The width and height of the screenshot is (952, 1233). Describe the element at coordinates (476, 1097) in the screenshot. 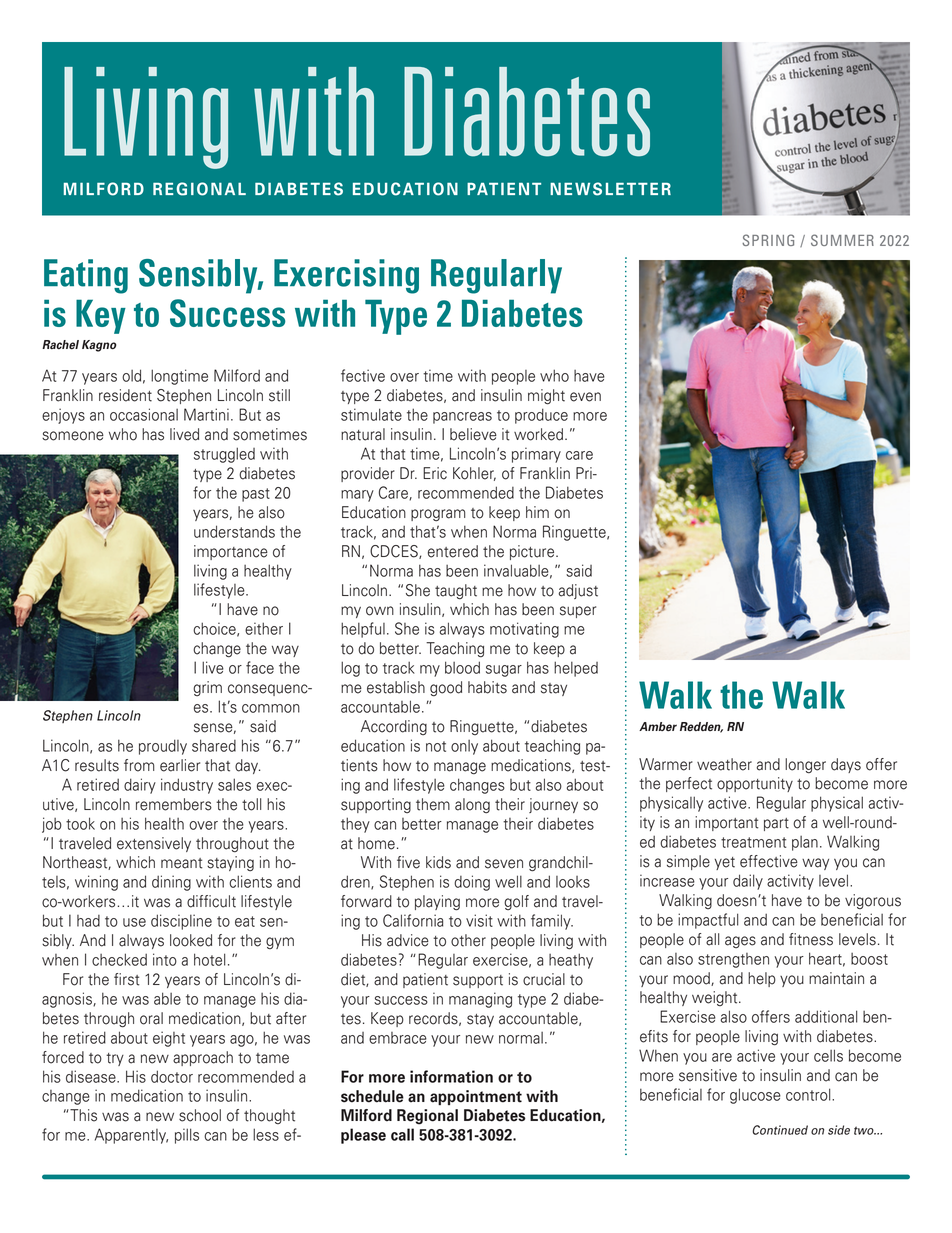

I see `appointment` at that location.
